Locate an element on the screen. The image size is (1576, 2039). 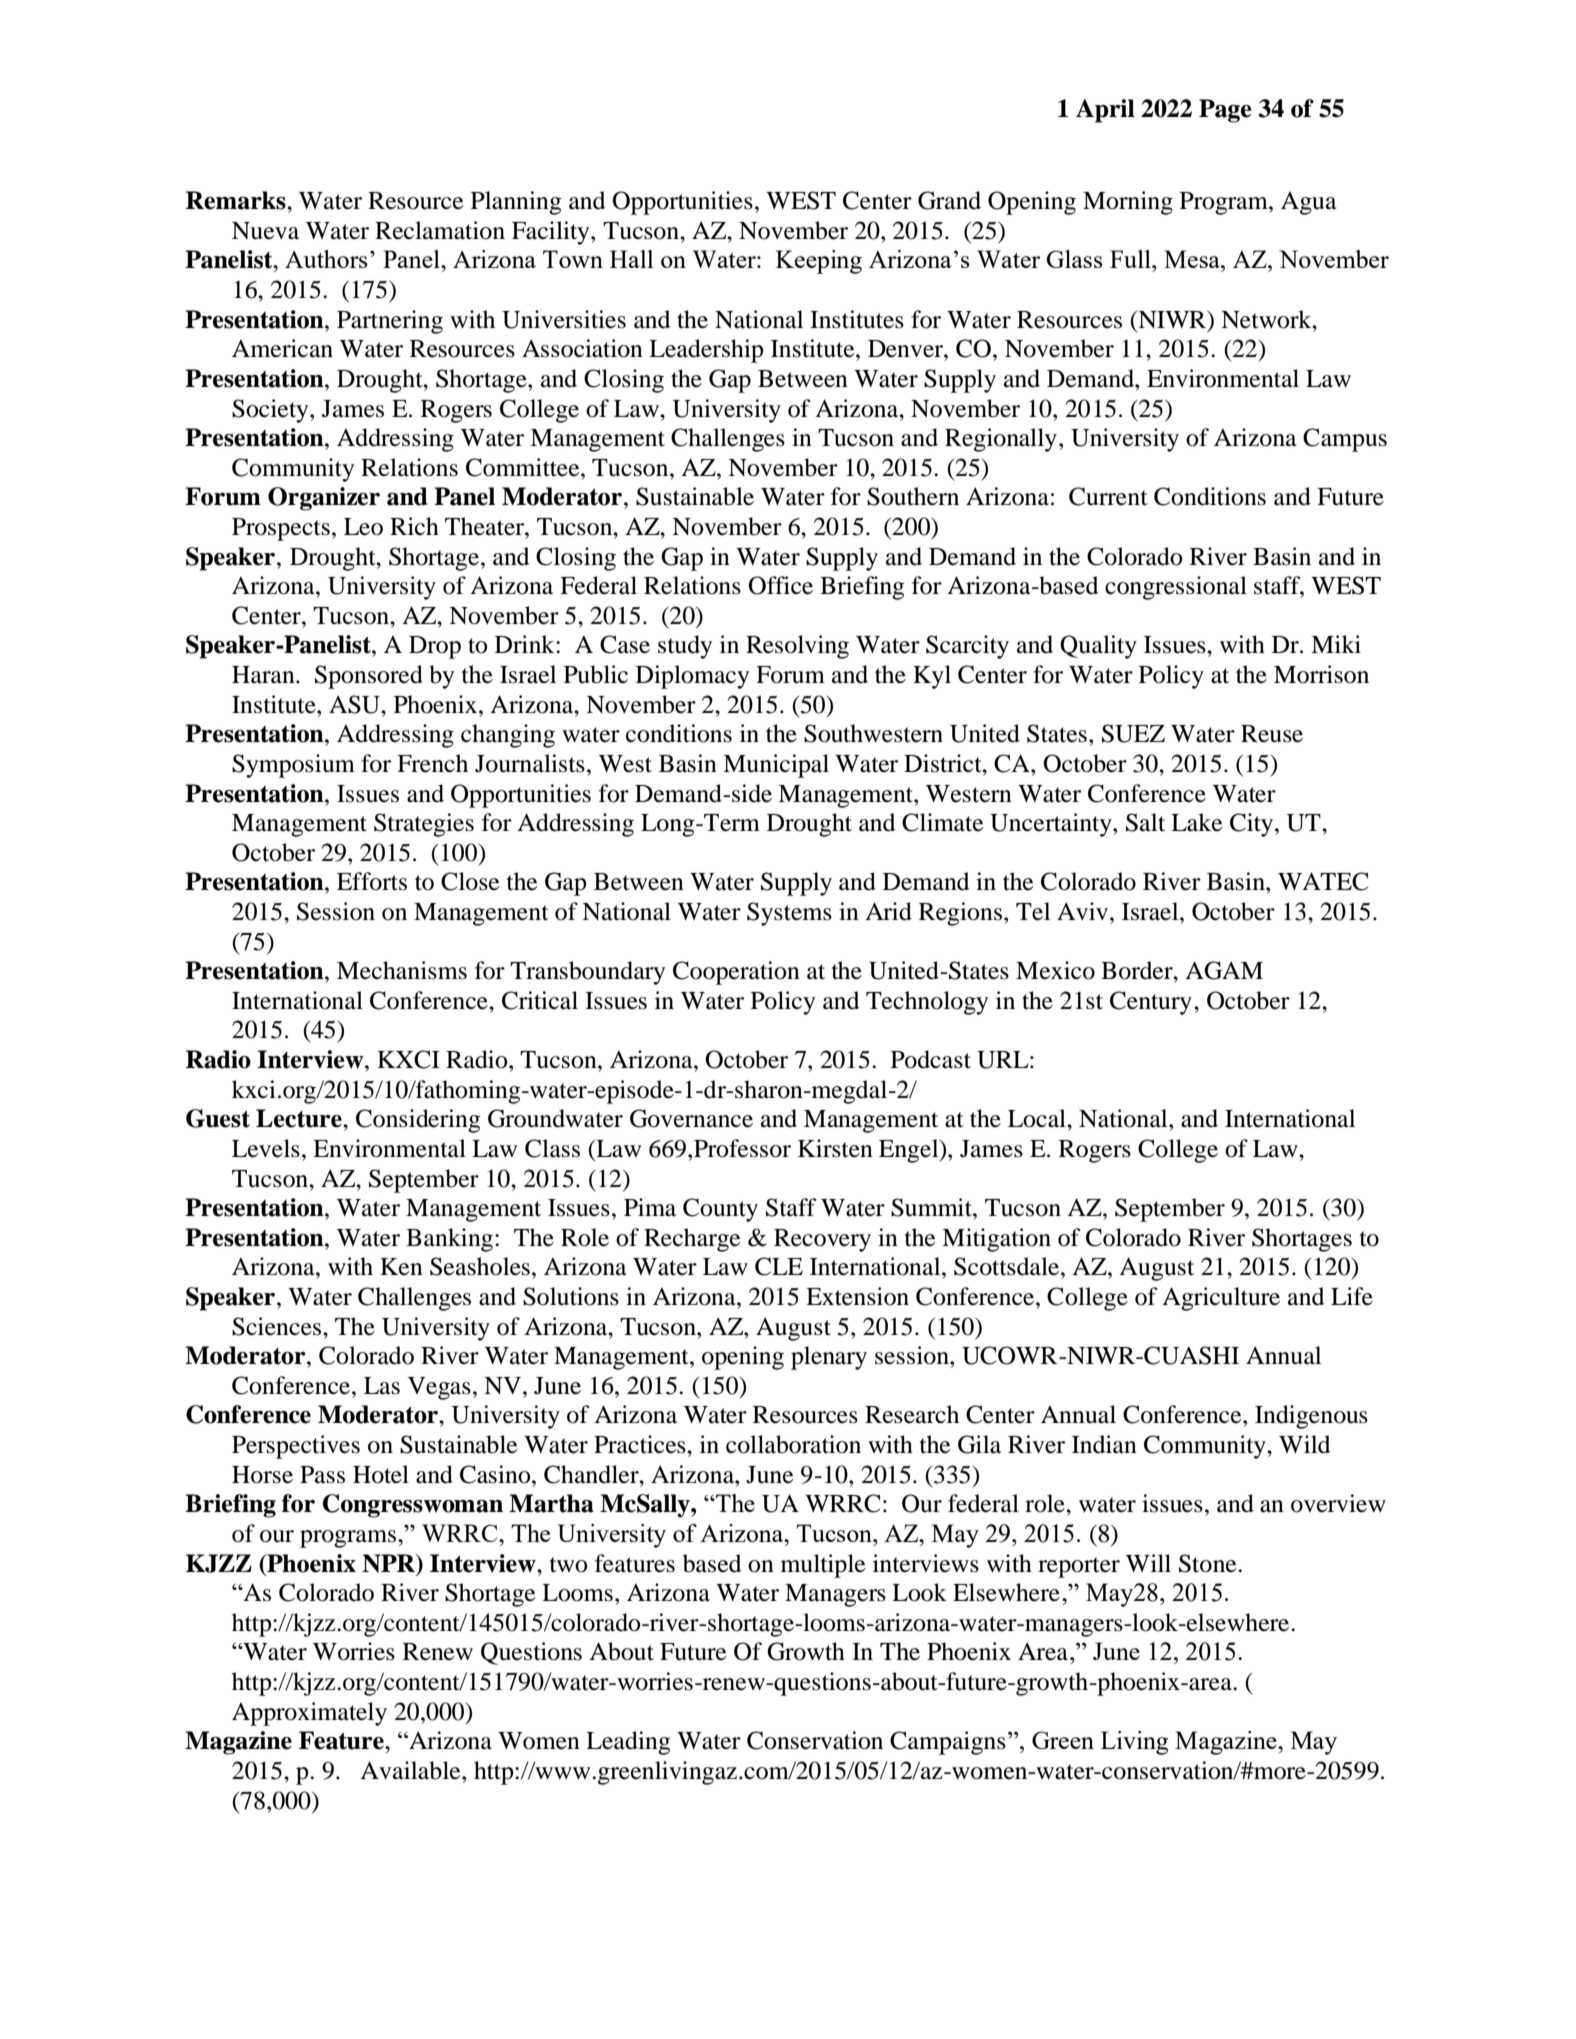
County is located at coordinates (720, 1210).
